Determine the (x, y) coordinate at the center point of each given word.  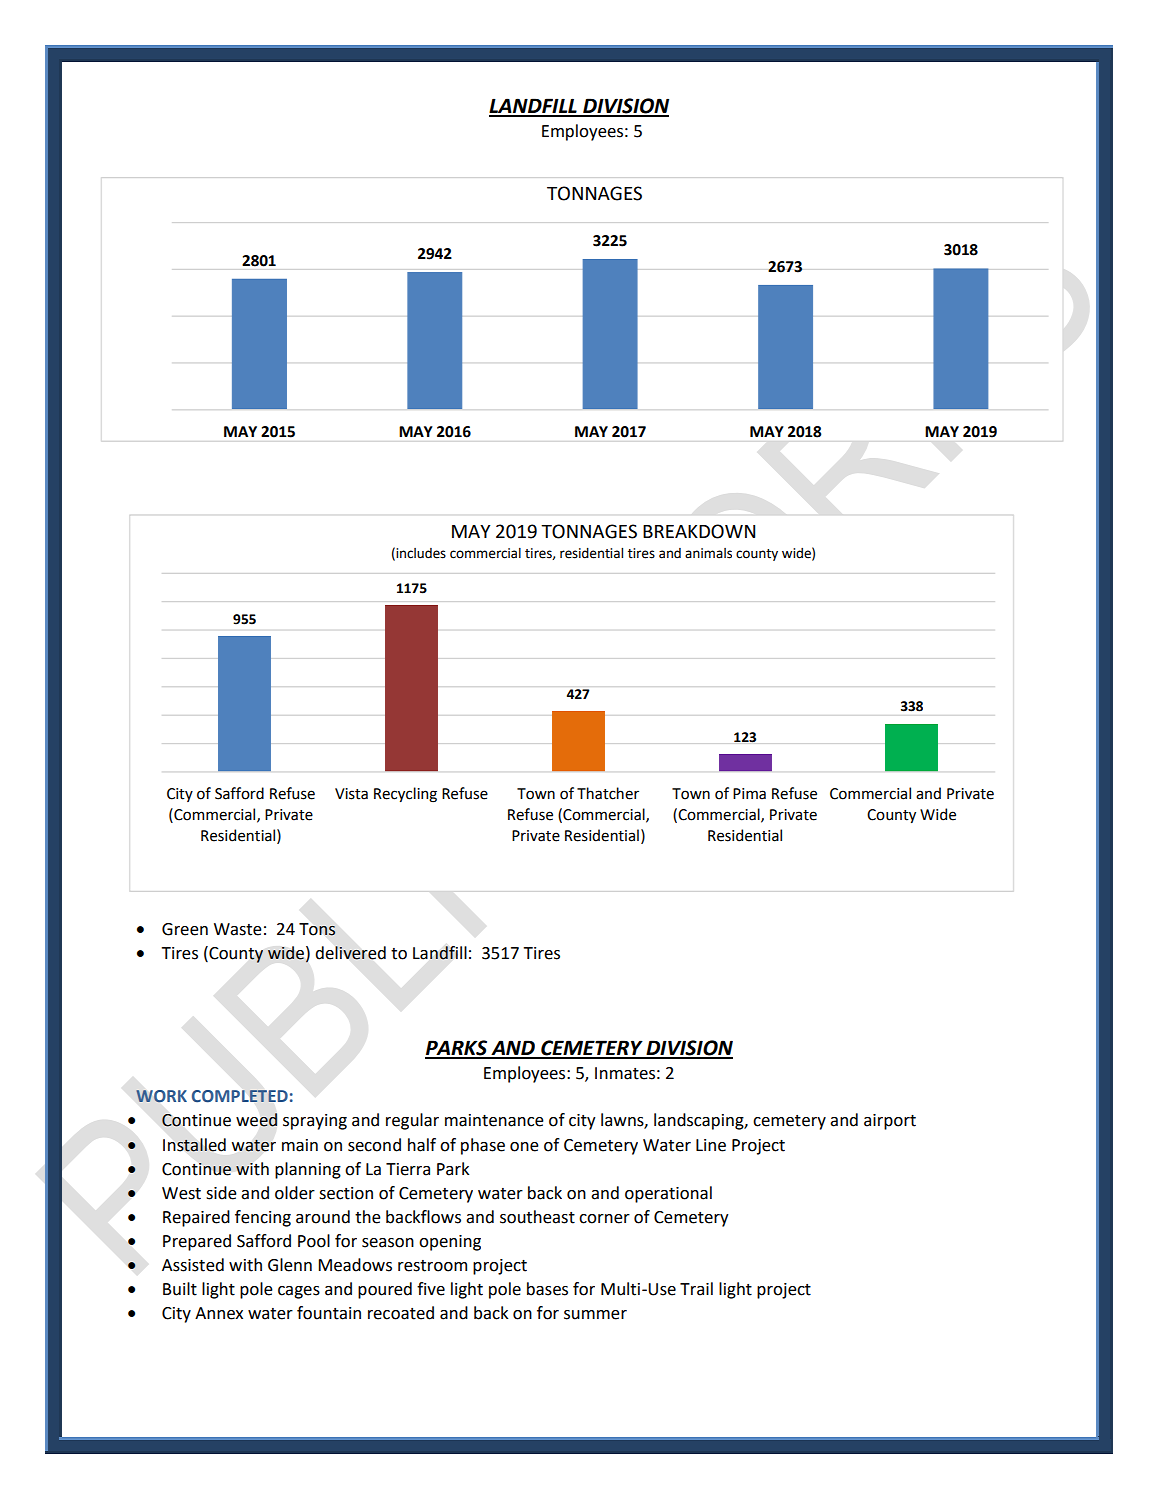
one (524, 1147)
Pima (749, 794)
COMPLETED (240, 1096)
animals (708, 553)
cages (299, 1292)
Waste (238, 929)
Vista (351, 794)
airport (890, 1122)
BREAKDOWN (699, 531)
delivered (350, 953)
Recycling (405, 794)
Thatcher (608, 793)
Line (711, 1145)
